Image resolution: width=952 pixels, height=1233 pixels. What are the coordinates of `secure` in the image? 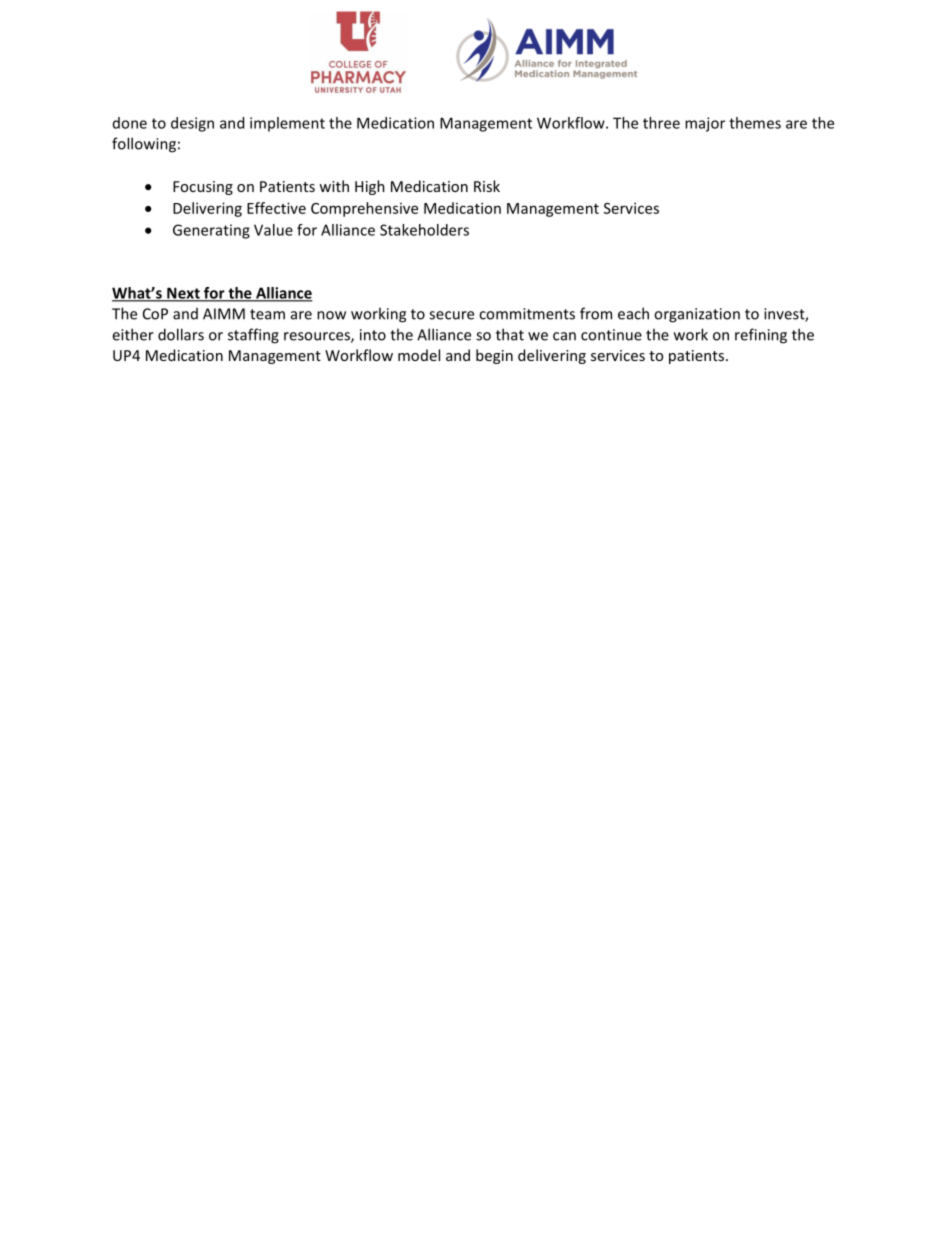 It's located at (451, 315).
